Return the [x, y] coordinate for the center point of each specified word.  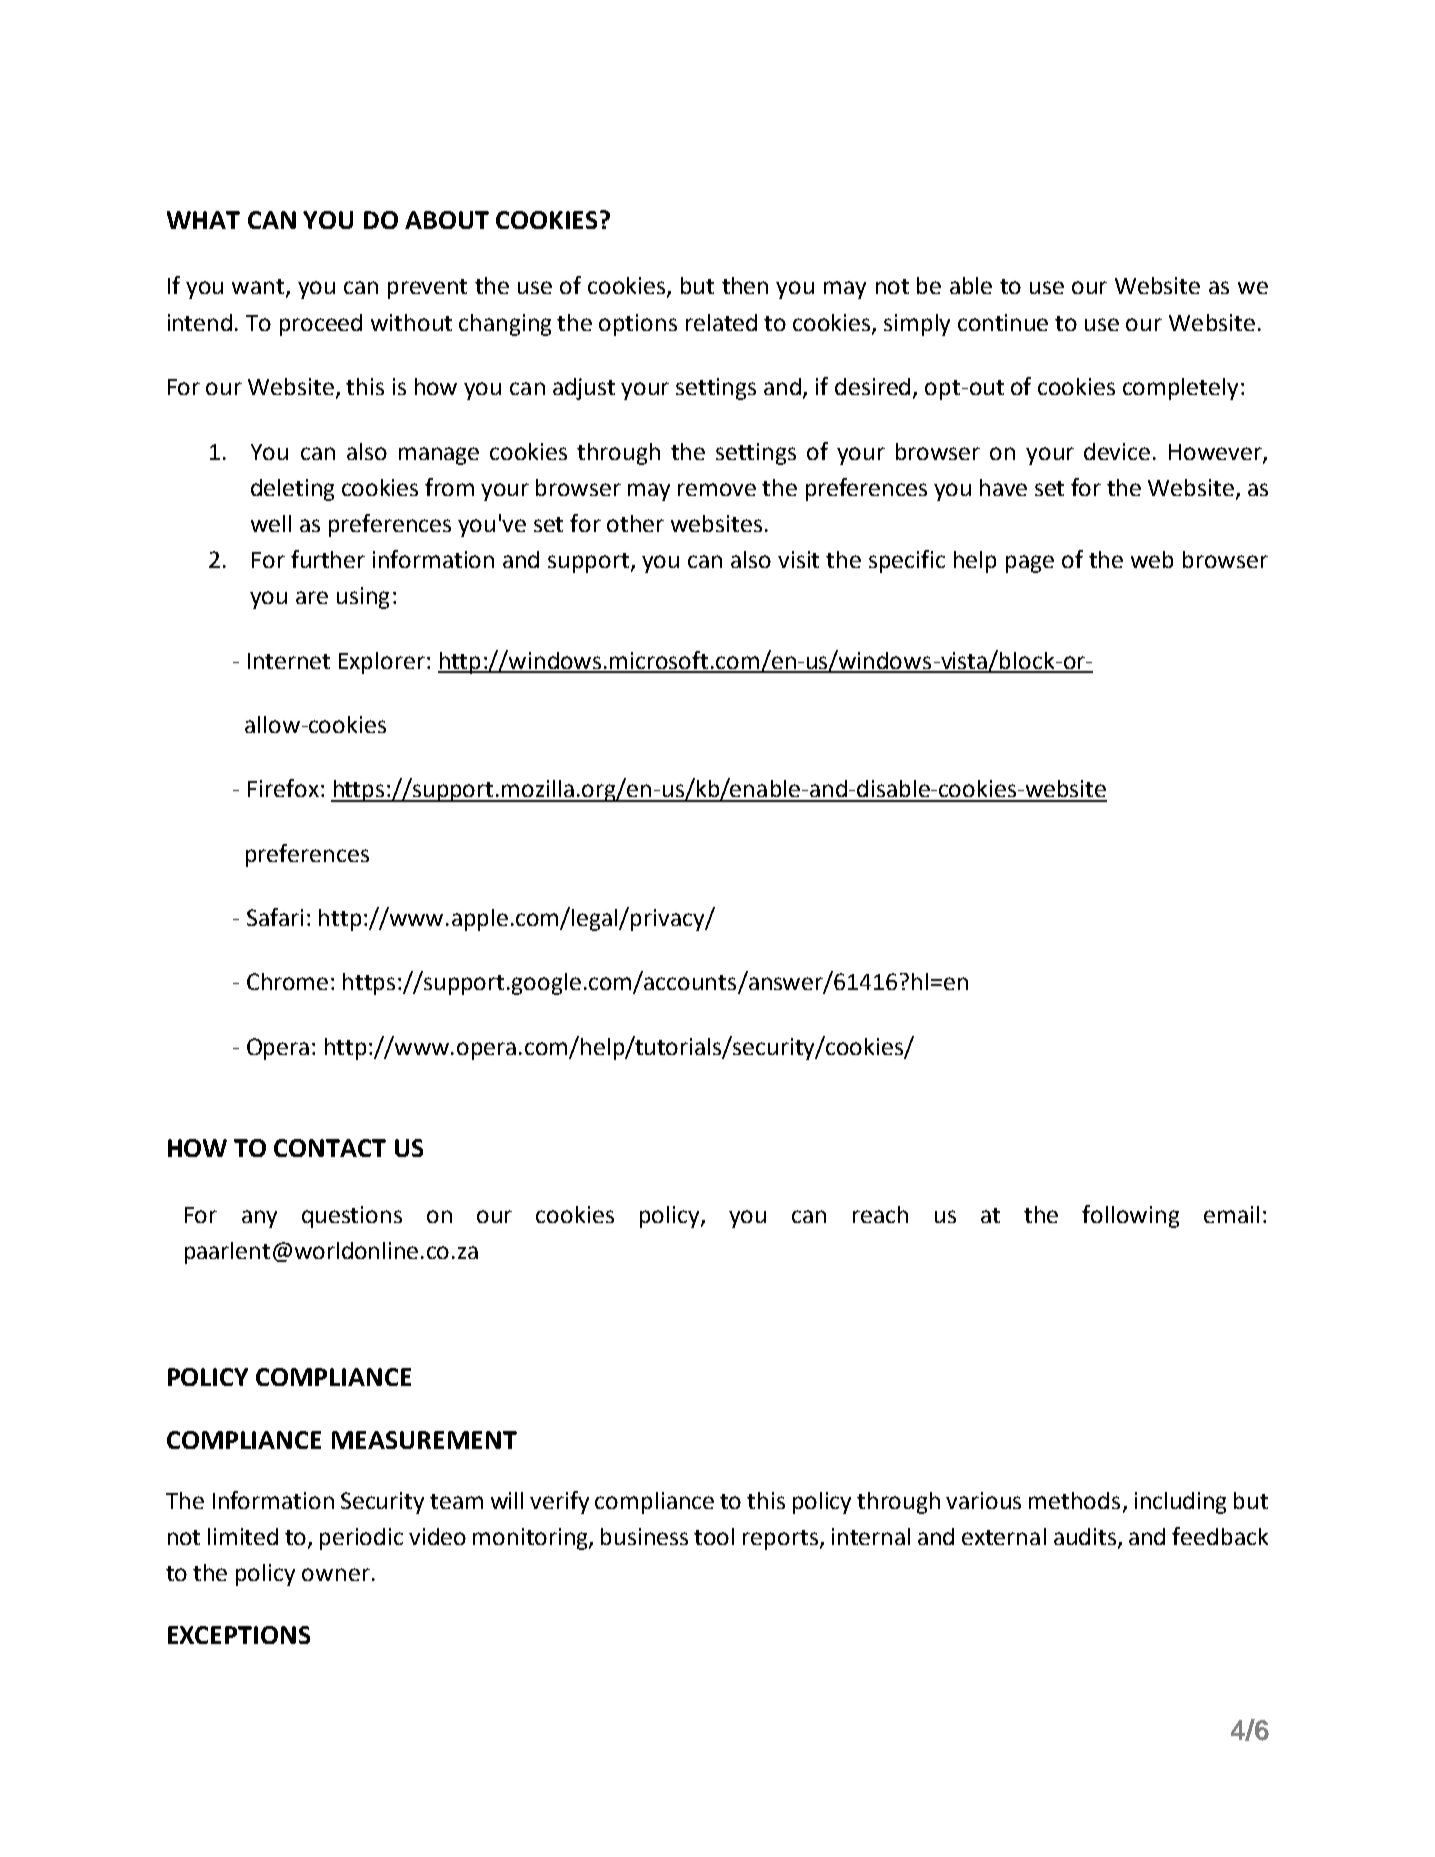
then [745, 285]
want [259, 288]
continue [1003, 322]
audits [1085, 1536]
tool [714, 1536]
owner [336, 1574]
